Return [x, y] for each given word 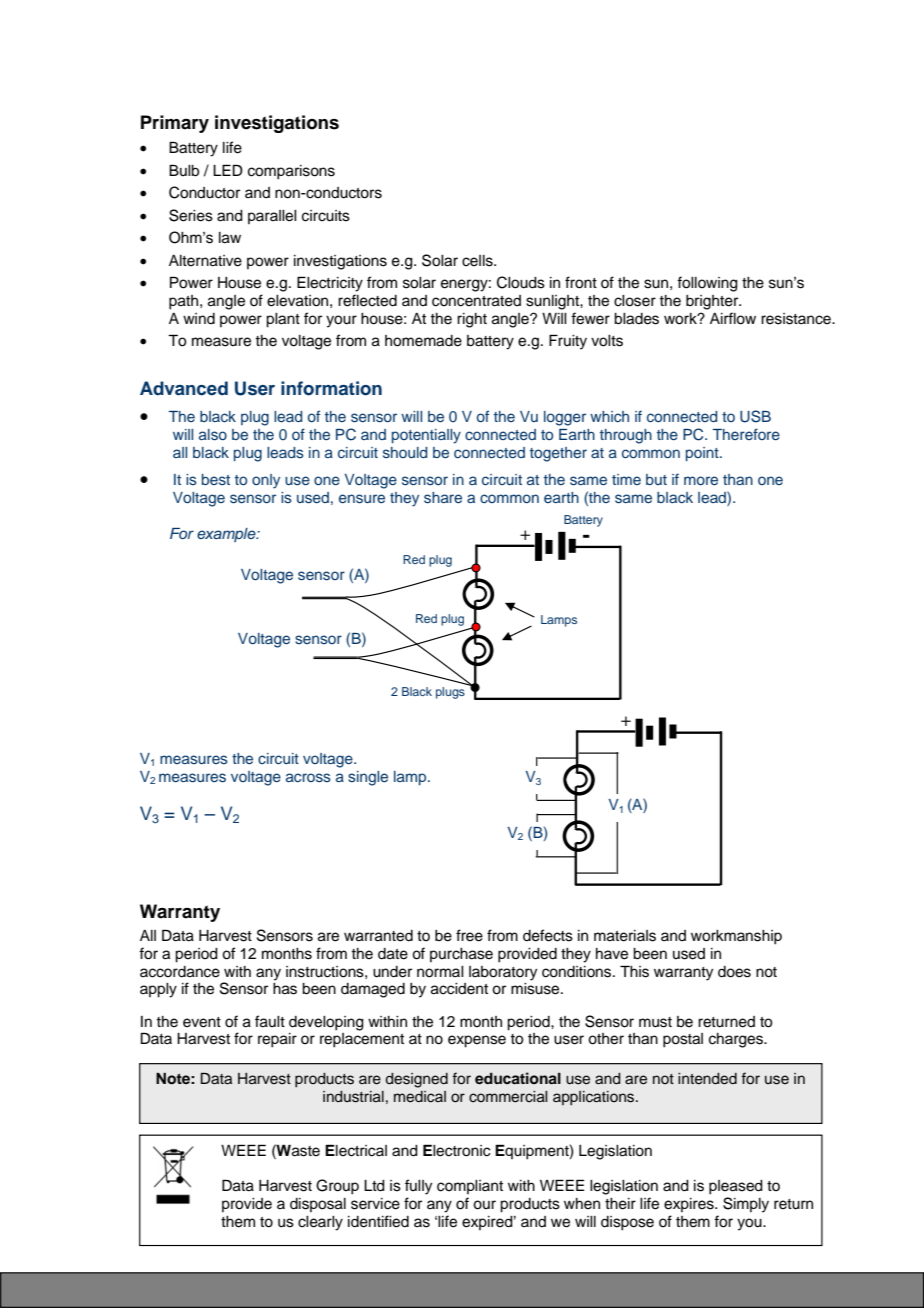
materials [625, 936]
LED [228, 170]
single [368, 778]
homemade [423, 341]
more [701, 480]
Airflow [733, 318]
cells [478, 261]
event [202, 1022]
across [308, 777]
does [734, 972]
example [227, 535]
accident [459, 989]
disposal [318, 1205]
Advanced [184, 388]
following [707, 284]
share [443, 498]
